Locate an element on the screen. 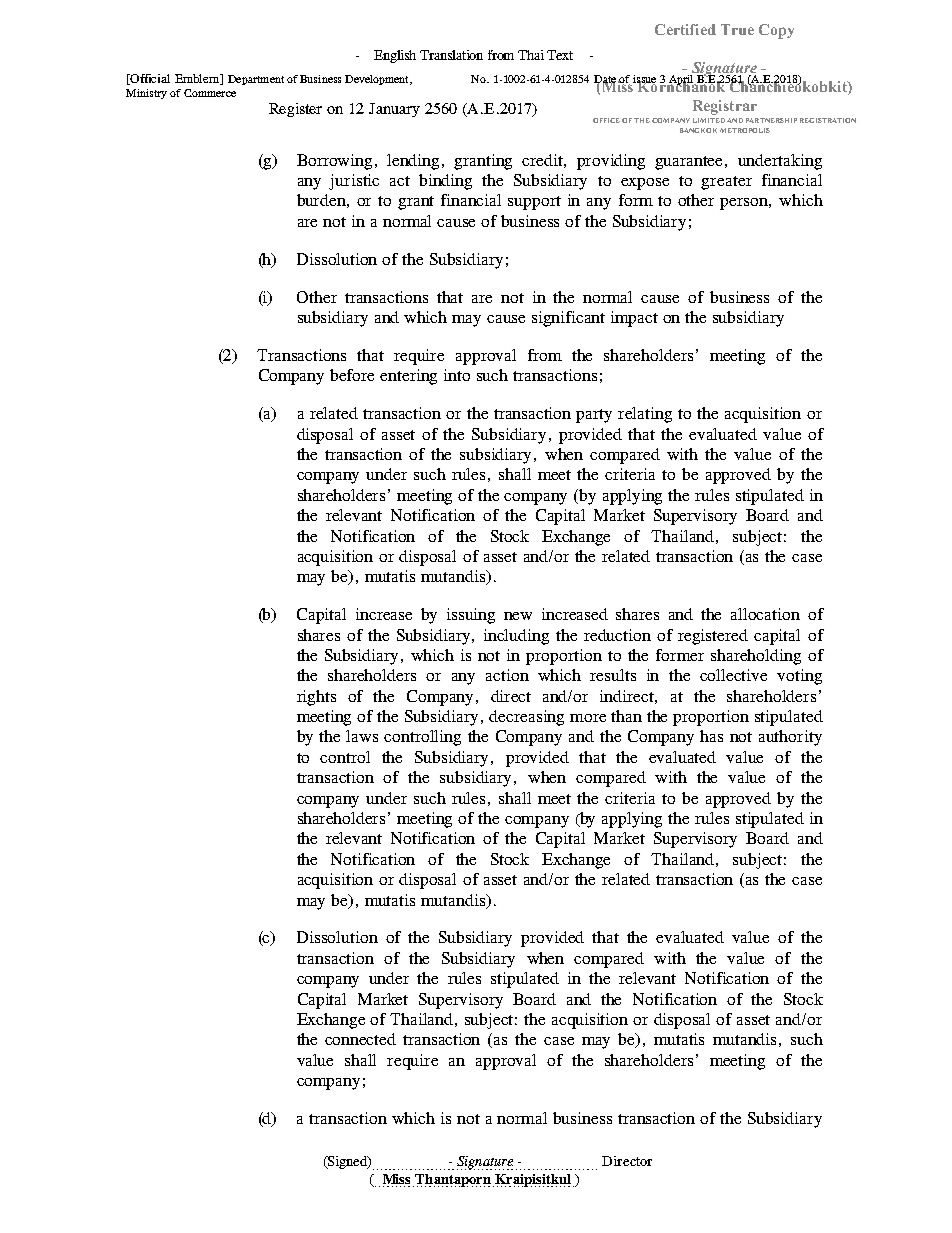 Image resolution: width=952 pixels, height=1233 pixels. Translation is located at coordinates (451, 55).
